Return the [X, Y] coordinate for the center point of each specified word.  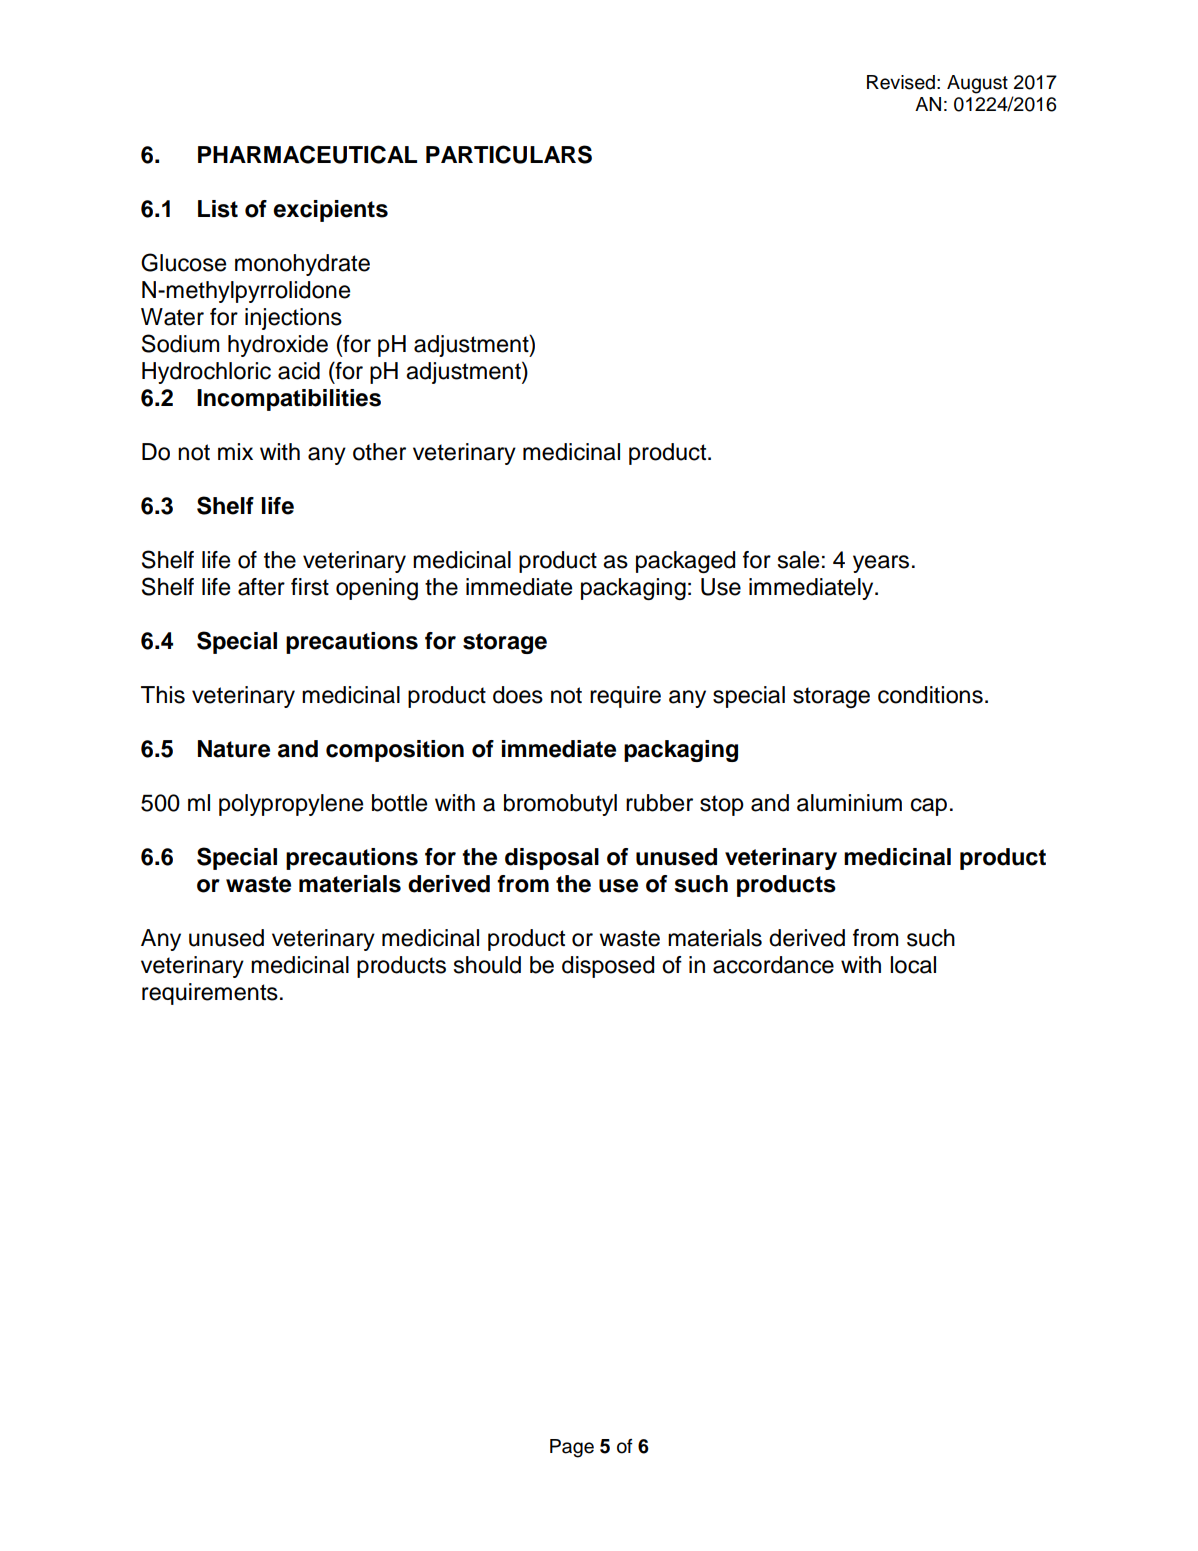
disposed [608, 967]
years [881, 564]
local [913, 965]
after [261, 587]
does [518, 695]
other [379, 452]
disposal [552, 859]
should [487, 965]
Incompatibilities [289, 400]
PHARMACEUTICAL [307, 154]
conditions [930, 695]
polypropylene [291, 805]
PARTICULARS [509, 154]
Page [572, 1448]
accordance [773, 965]
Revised [901, 82]
